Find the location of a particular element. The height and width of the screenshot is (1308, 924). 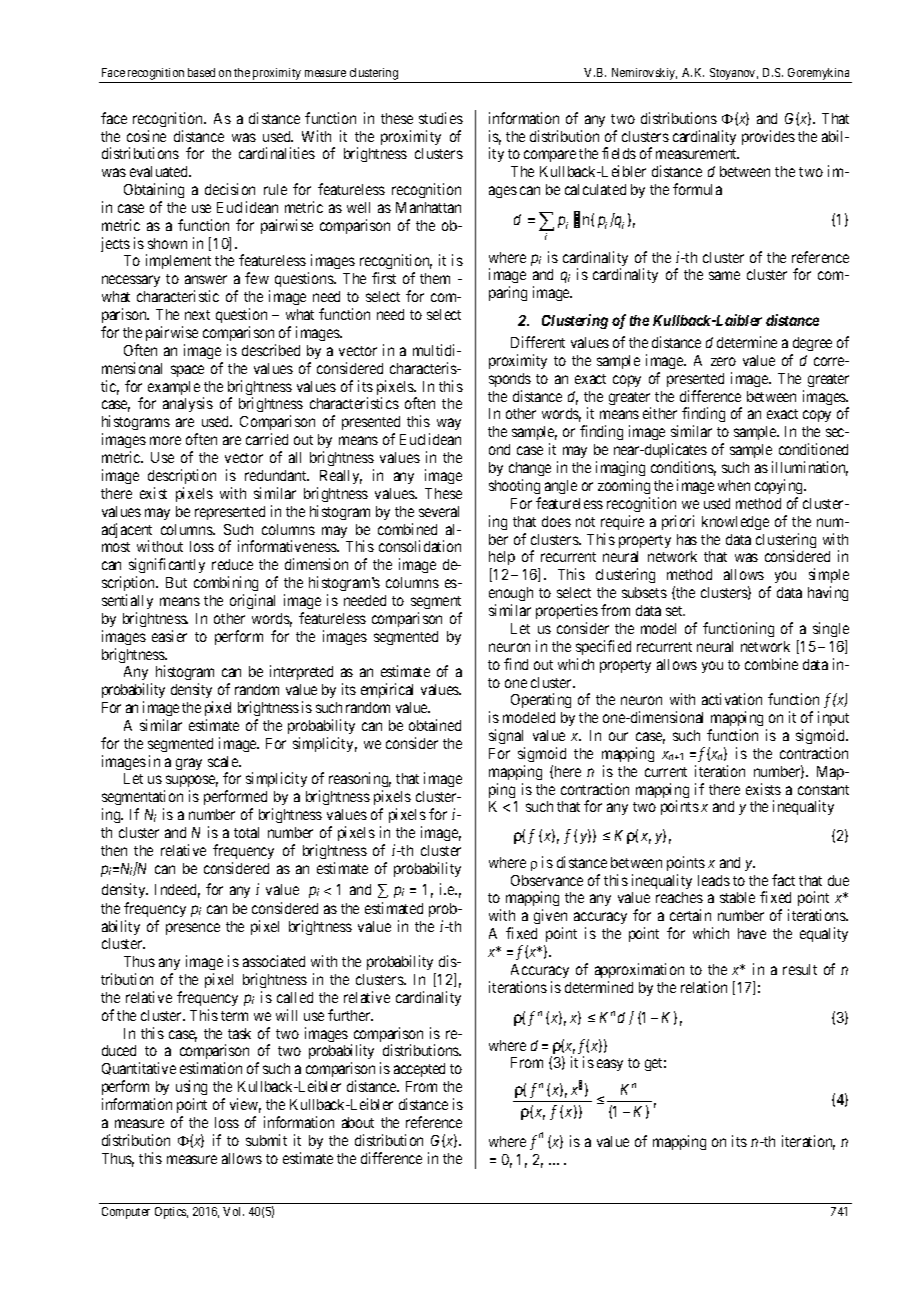

provides is located at coordinates (768, 137).
